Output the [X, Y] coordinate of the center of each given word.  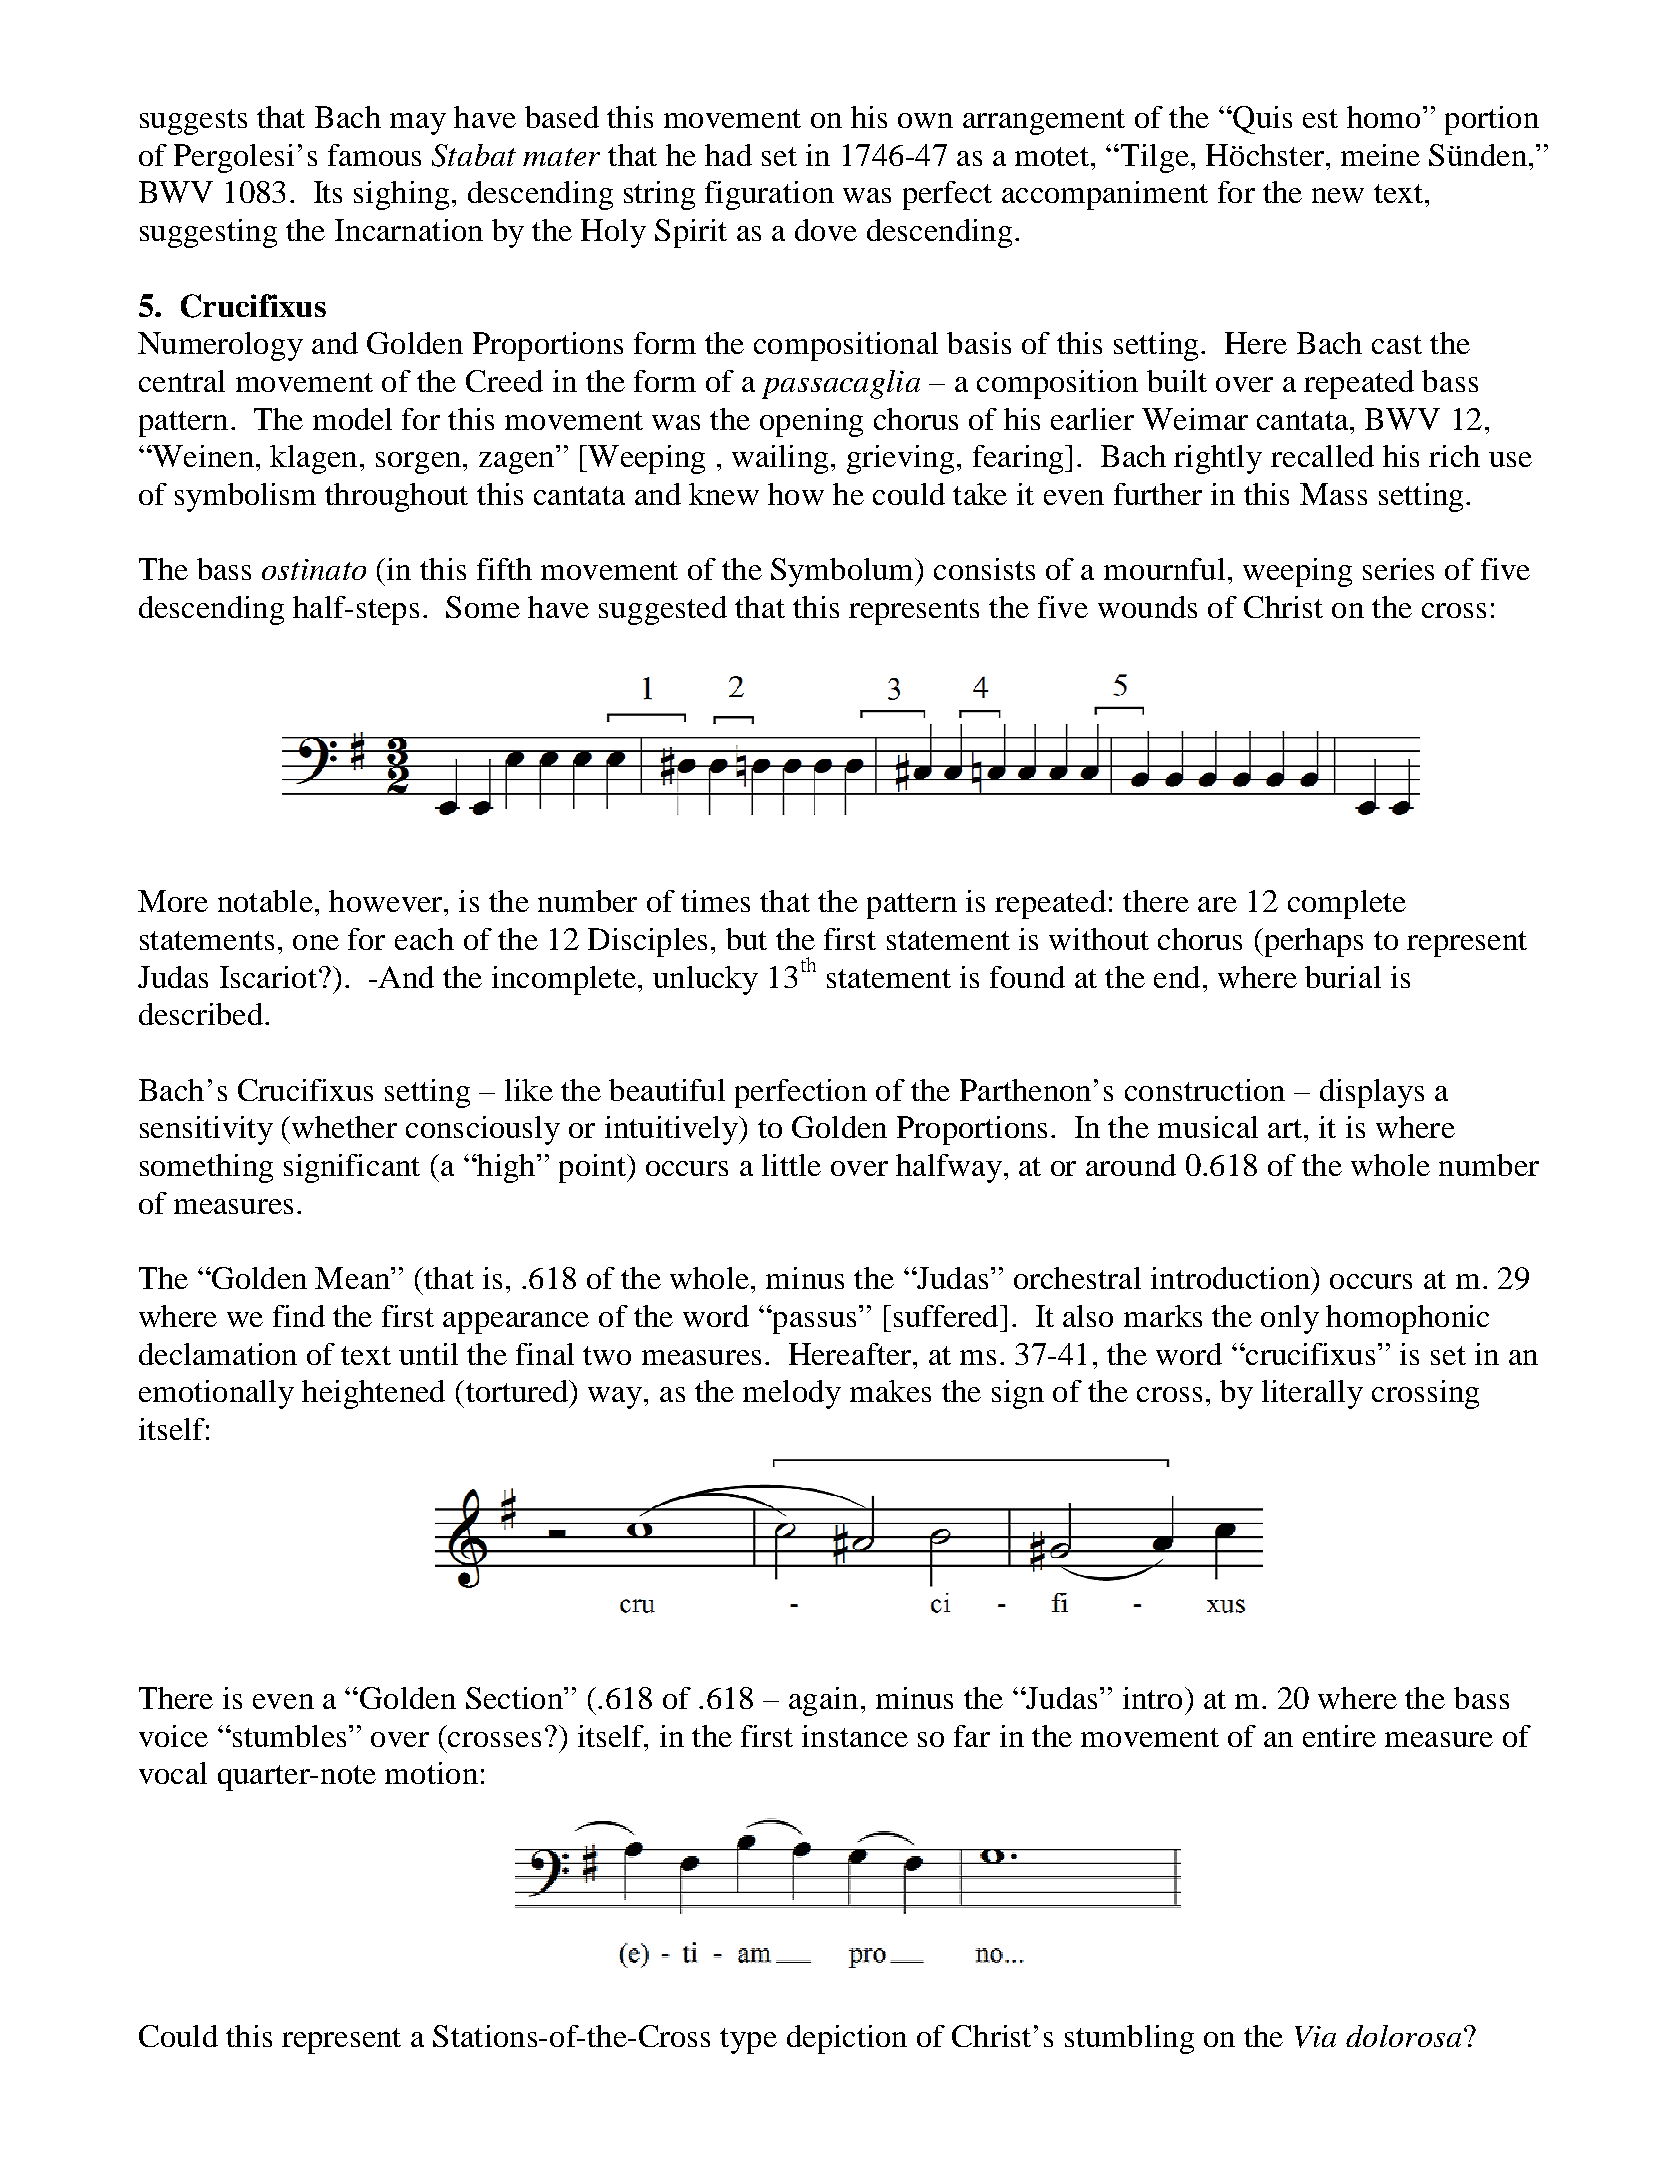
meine [1380, 155]
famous [374, 155]
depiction [847, 2039]
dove [826, 230]
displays [1372, 1093]
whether [344, 1127]
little [791, 1165]
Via [1315, 2037]
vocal [173, 1773]
